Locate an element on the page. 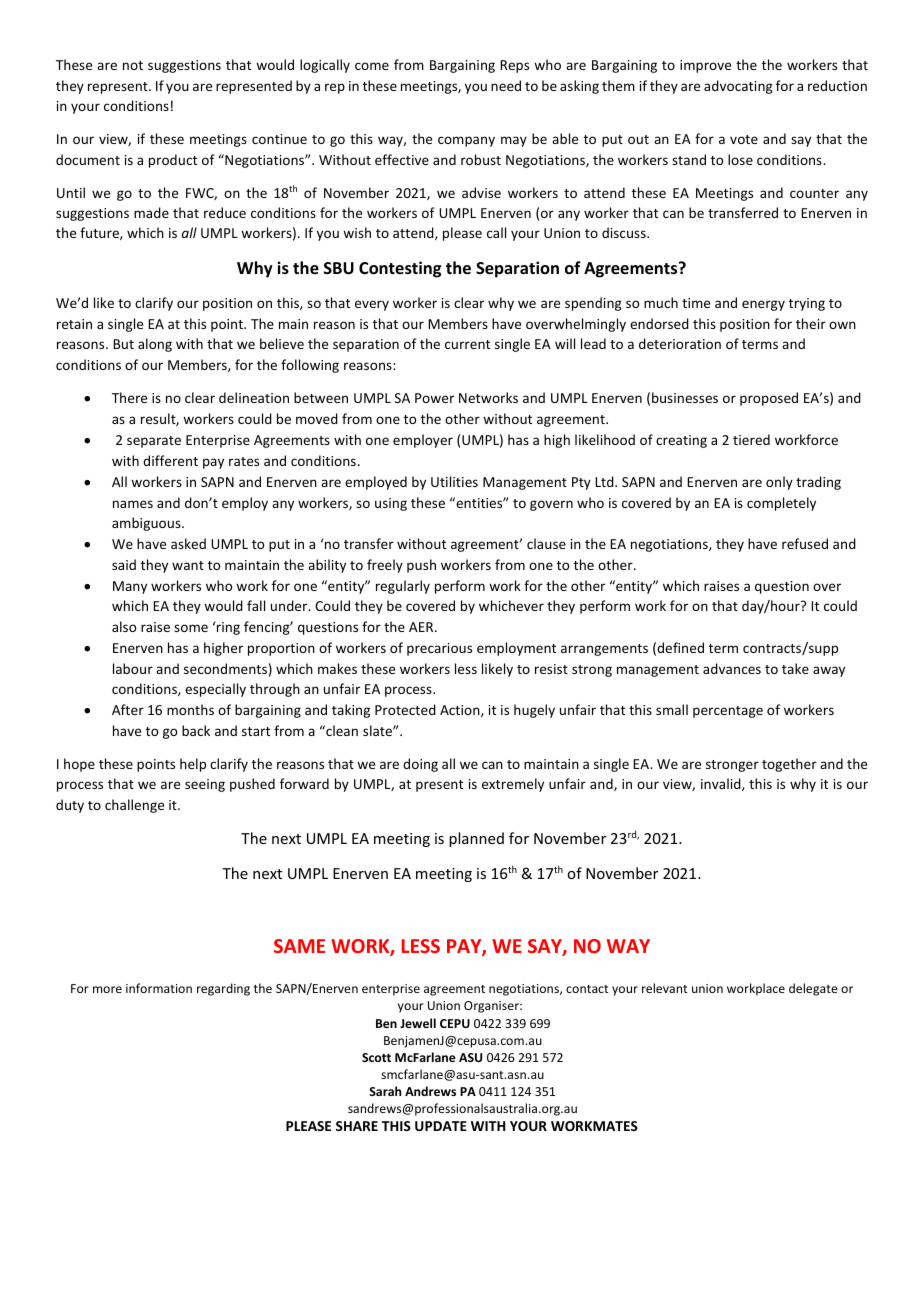 The image size is (924, 1308). need is located at coordinates (506, 85).
